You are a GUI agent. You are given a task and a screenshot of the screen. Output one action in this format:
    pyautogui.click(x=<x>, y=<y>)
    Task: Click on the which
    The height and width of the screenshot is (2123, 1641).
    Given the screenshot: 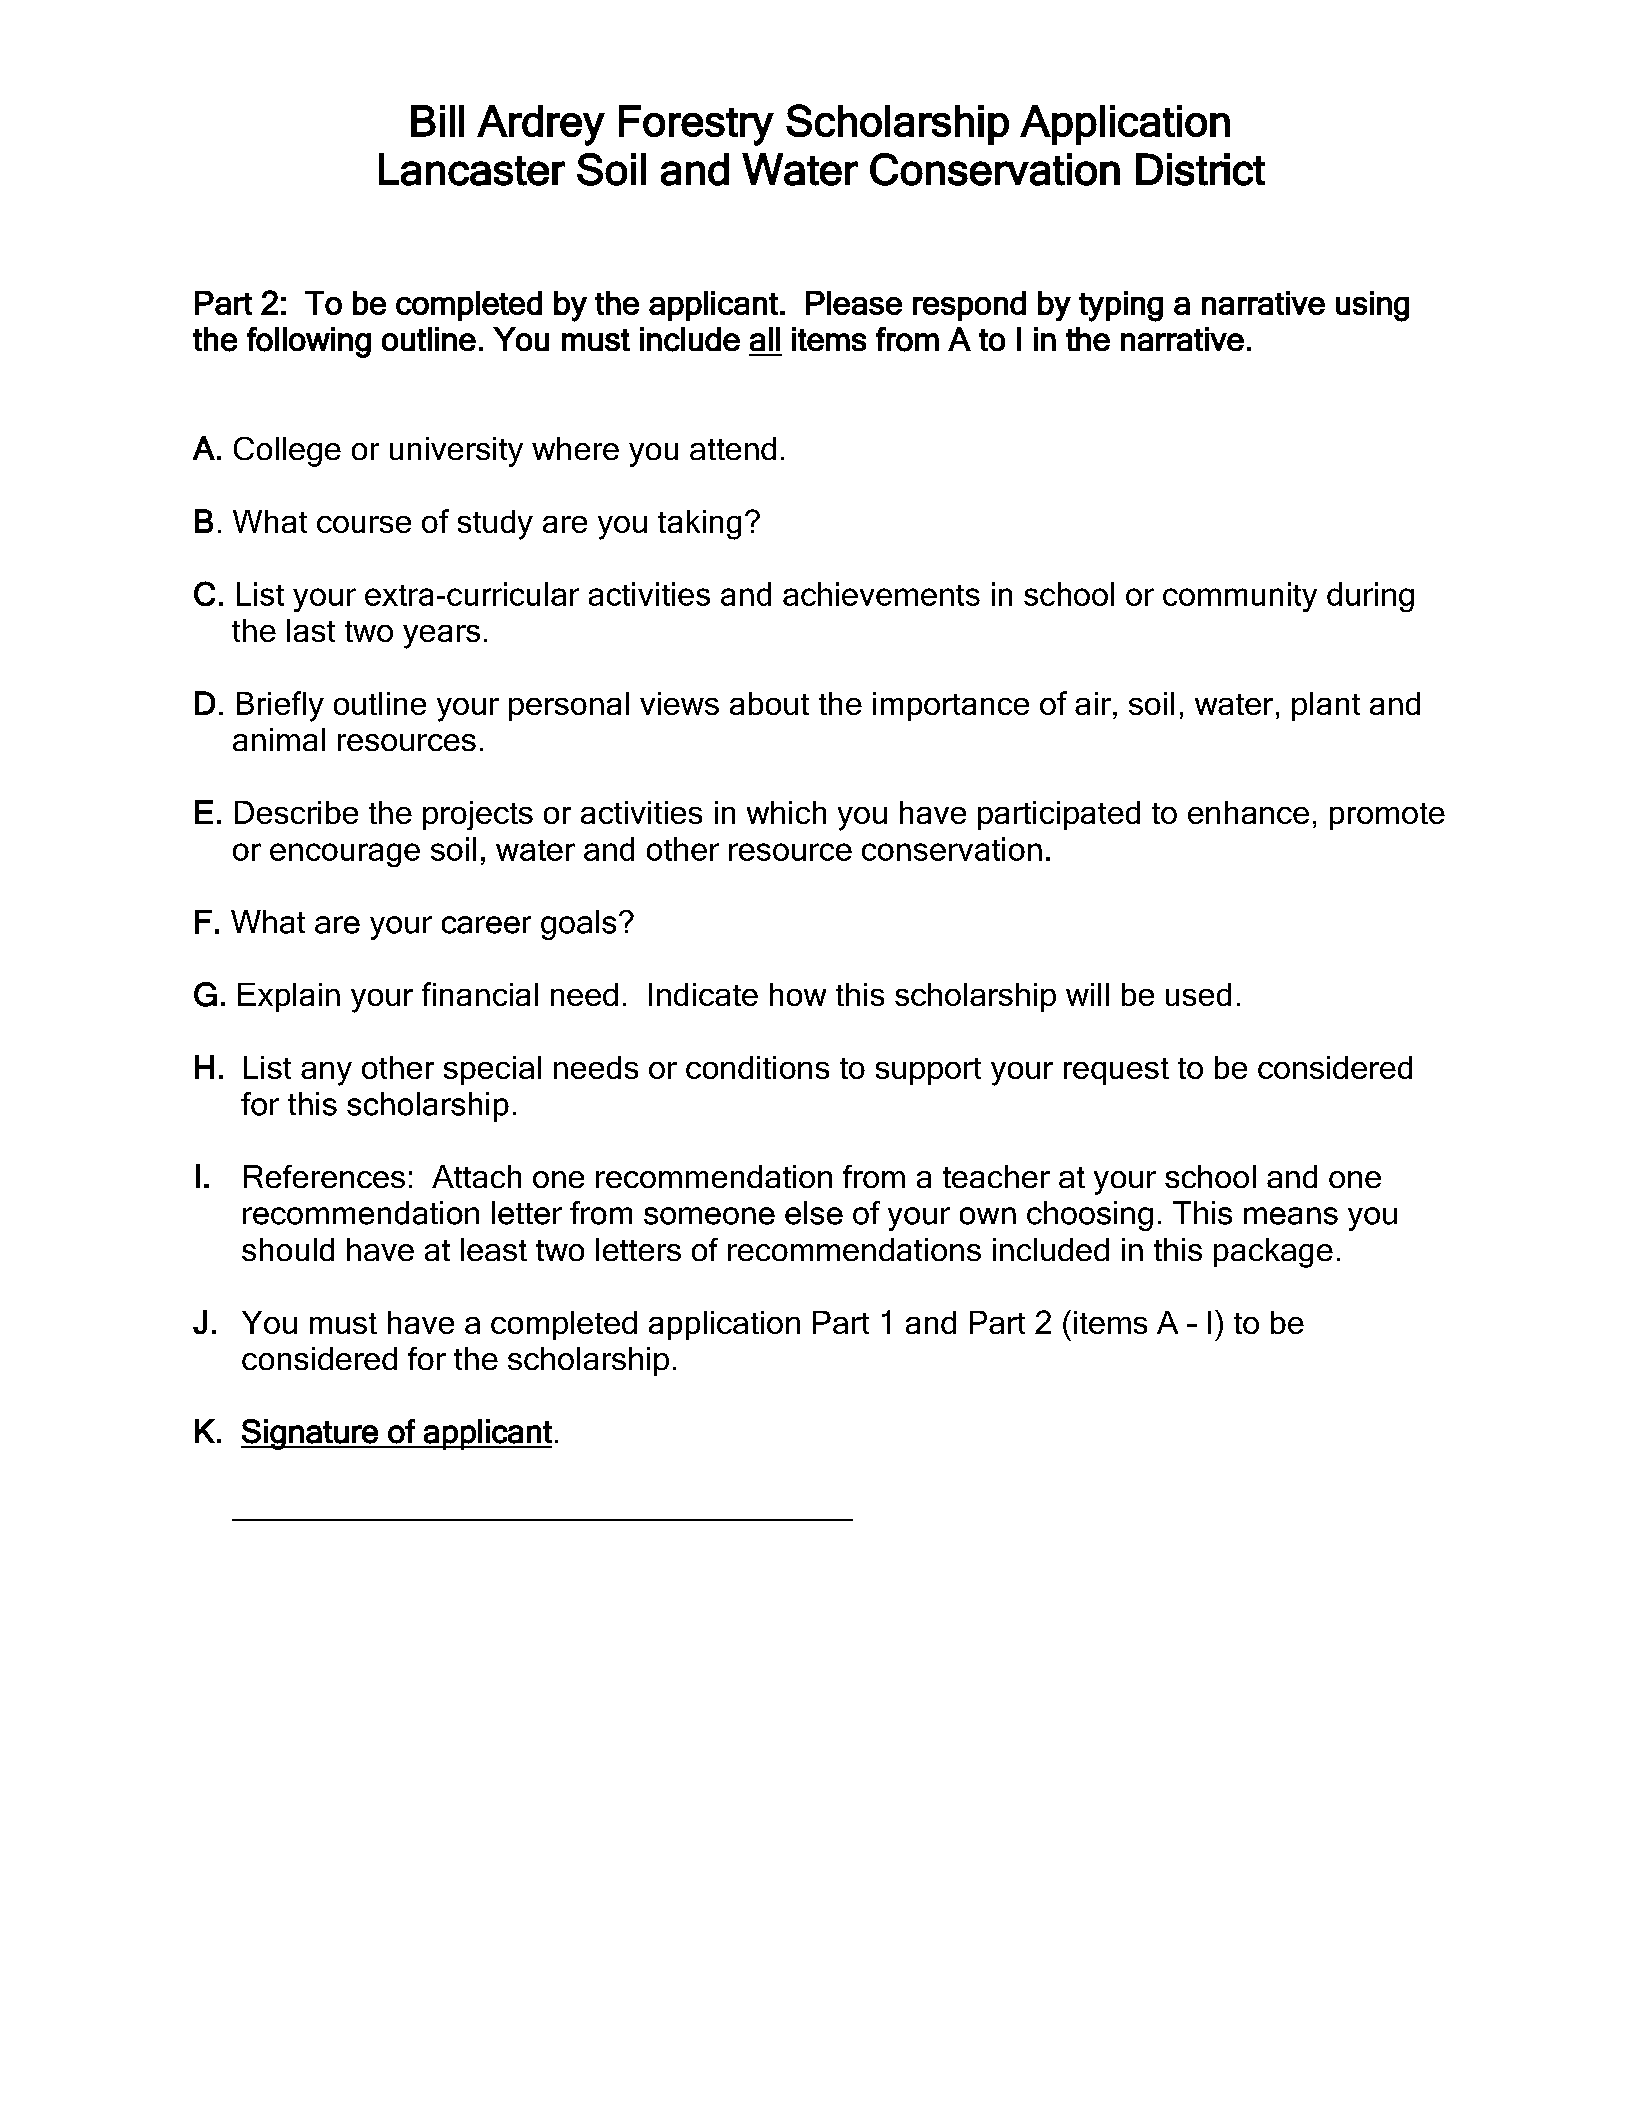 What is the action you would take?
    pyautogui.click(x=786, y=812)
